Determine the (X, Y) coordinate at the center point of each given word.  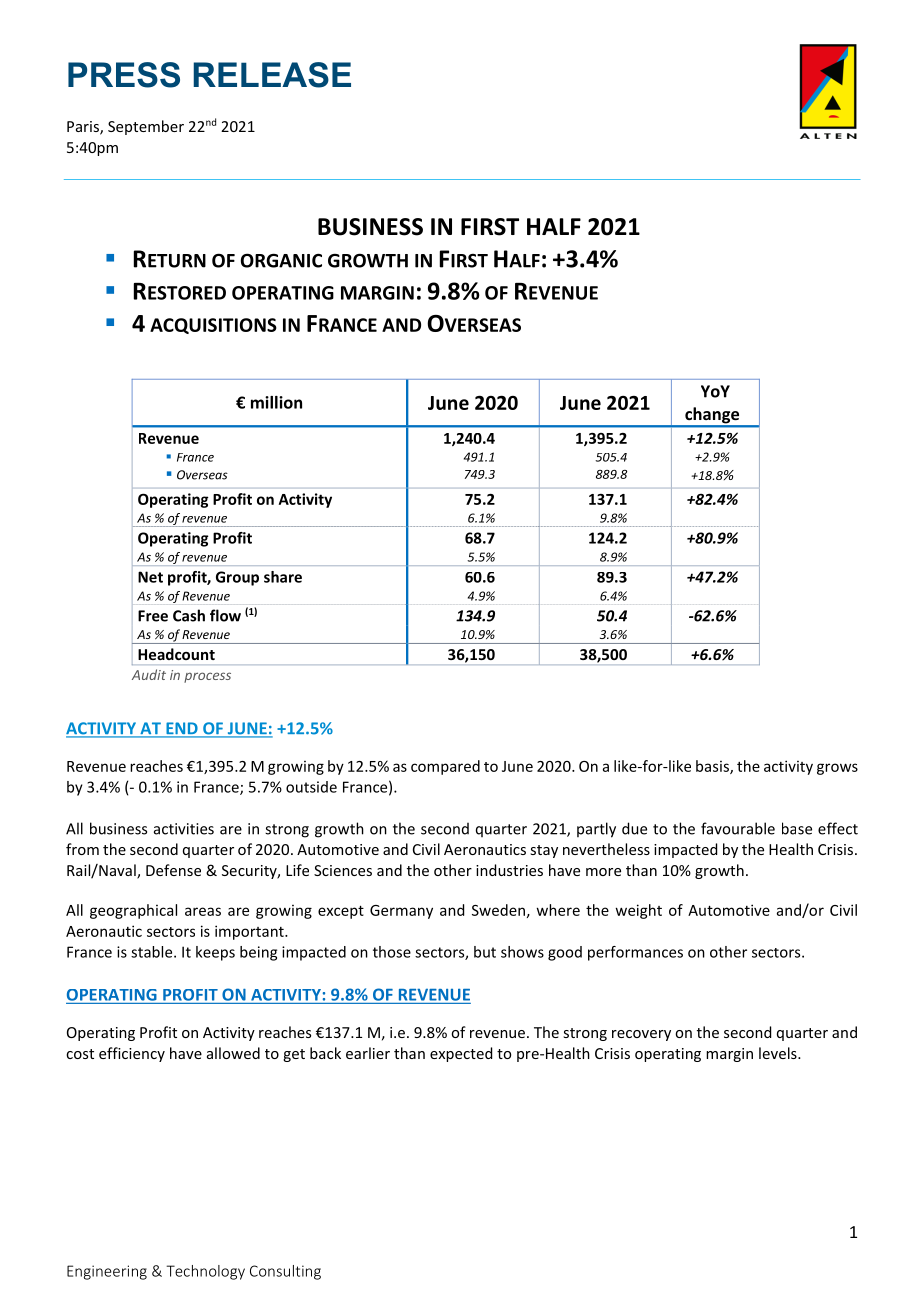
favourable (738, 828)
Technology (205, 1272)
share (283, 577)
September (146, 127)
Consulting (285, 1272)
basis (713, 767)
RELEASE (272, 75)
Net (150, 577)
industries (509, 870)
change (712, 416)
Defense (173, 870)
